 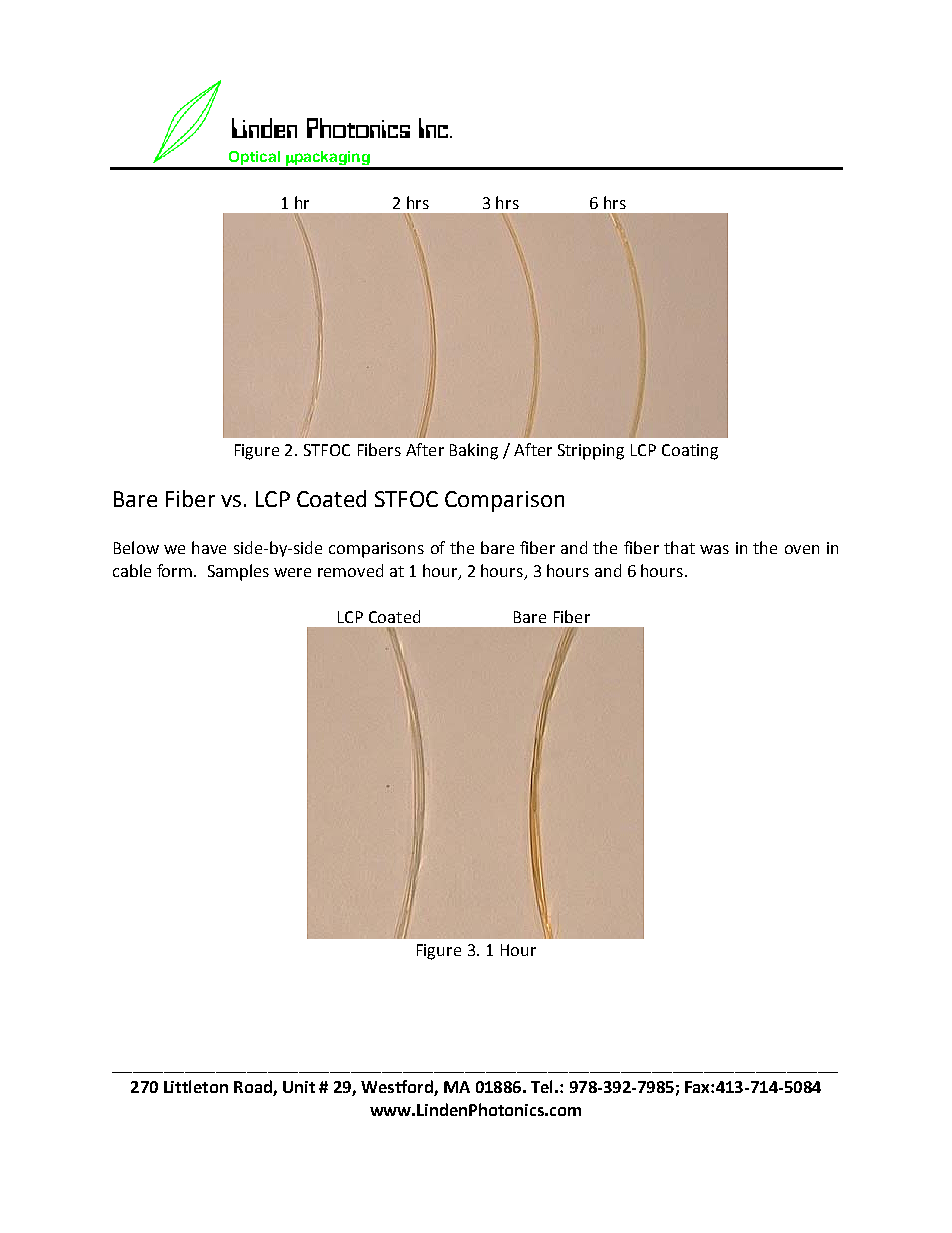 I want to click on was, so click(x=714, y=549).
